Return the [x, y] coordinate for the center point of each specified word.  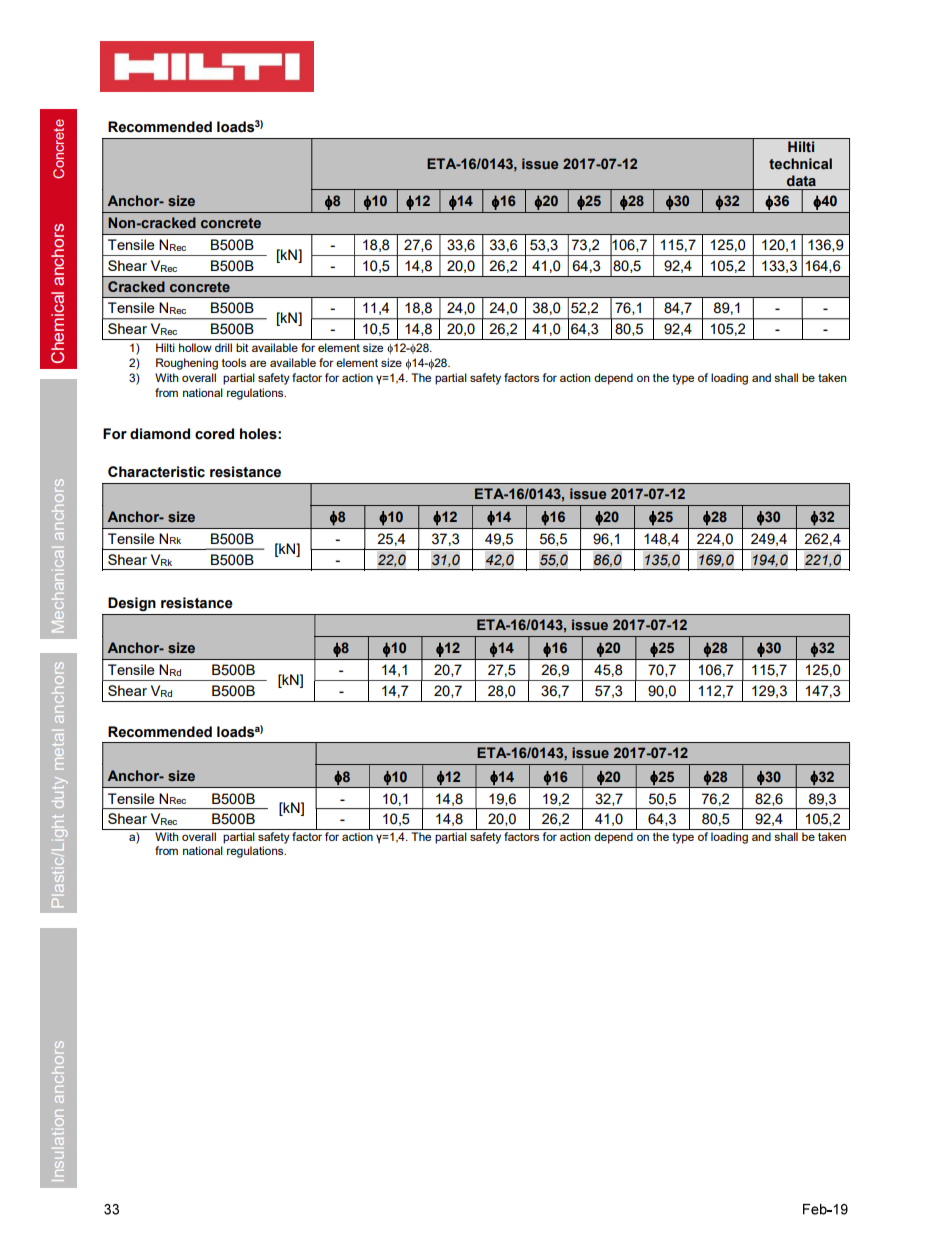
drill [223, 347]
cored [214, 434]
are [258, 363]
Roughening [187, 364]
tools [234, 362]
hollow [195, 347]
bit [242, 347]
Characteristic [156, 472]
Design [131, 604]
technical [800, 164]
